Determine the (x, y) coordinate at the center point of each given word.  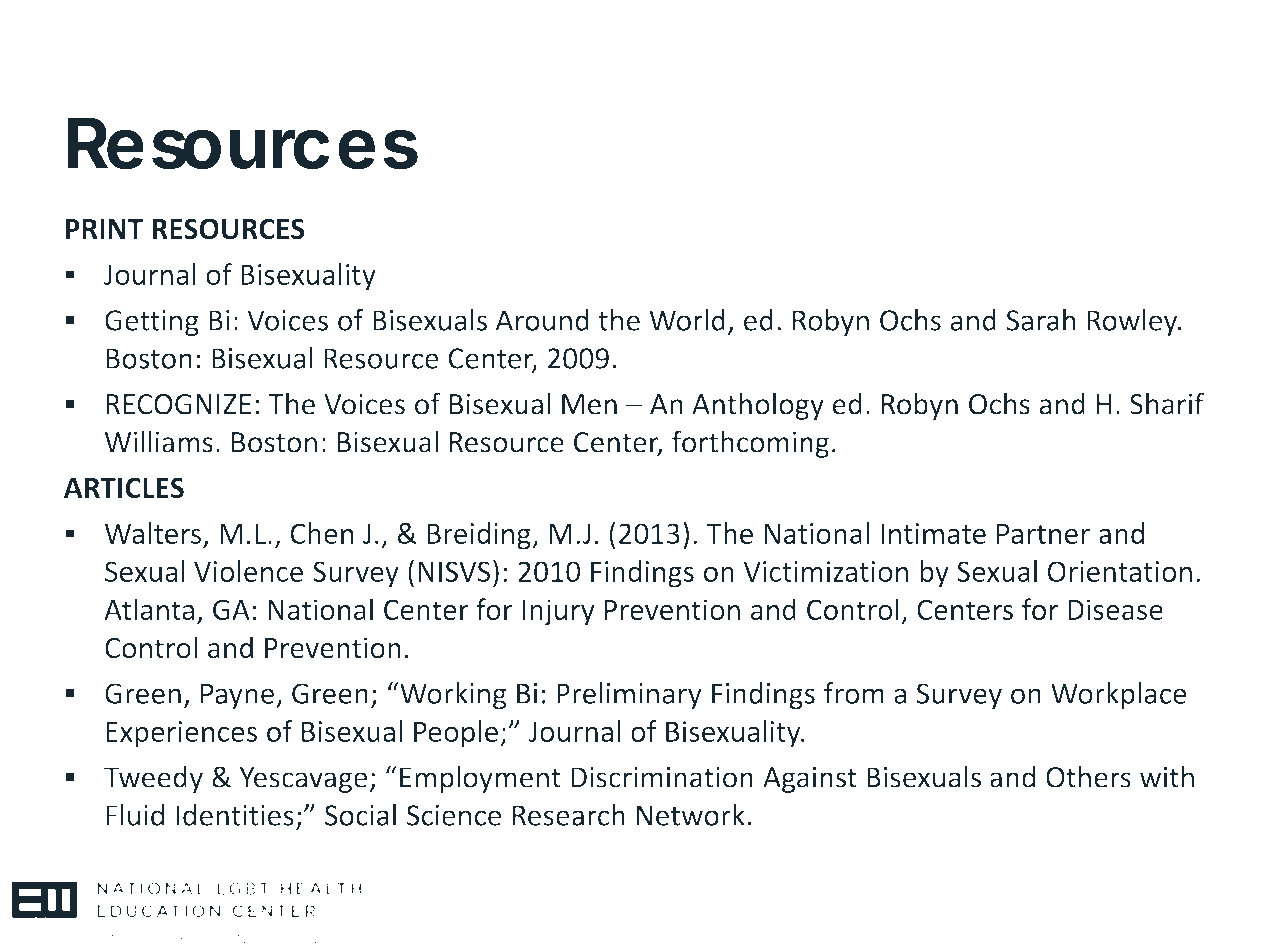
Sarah (1041, 320)
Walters (153, 533)
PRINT (104, 229)
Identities (235, 815)
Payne (237, 696)
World (687, 320)
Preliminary (629, 696)
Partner (1043, 533)
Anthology (758, 406)
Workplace (1118, 696)
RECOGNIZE (178, 404)
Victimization (825, 571)
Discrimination (662, 777)
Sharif (1167, 403)
